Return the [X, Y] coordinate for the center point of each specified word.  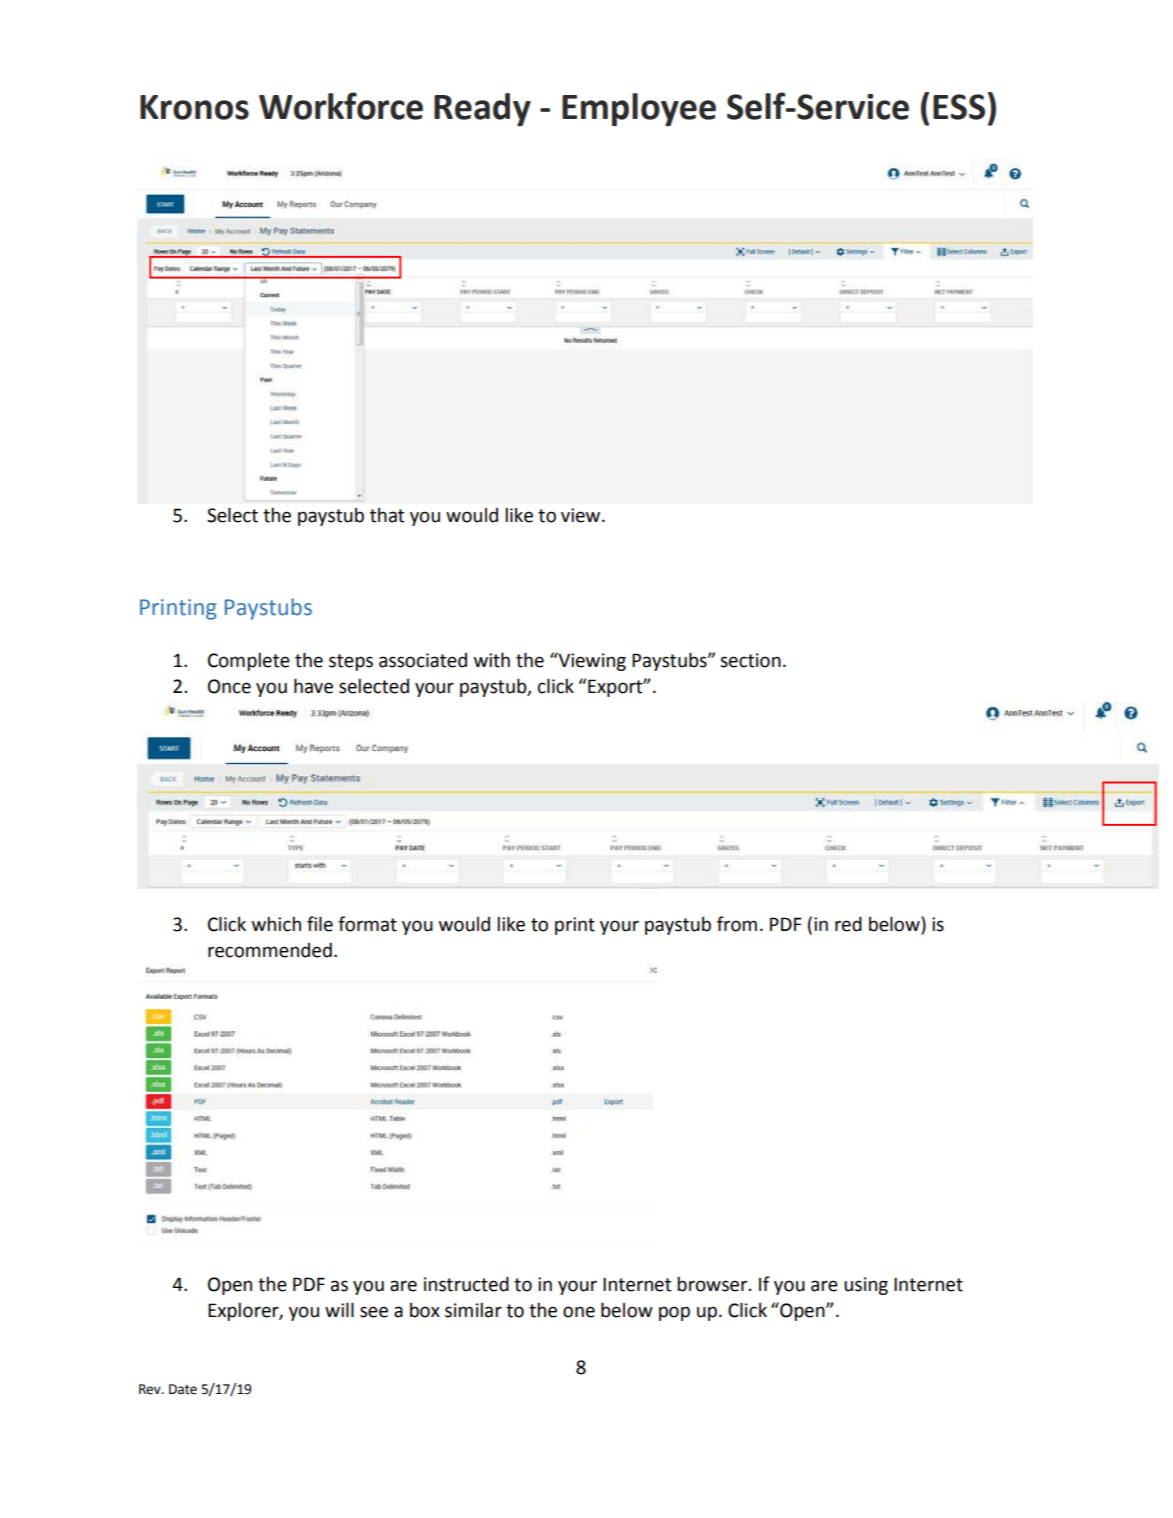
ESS [959, 107]
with [492, 660]
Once [229, 686]
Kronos [194, 107]
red [848, 924]
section [750, 660]
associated [423, 660]
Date [183, 1389]
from [737, 924]
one [579, 1312]
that [387, 515]
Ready [482, 110]
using [866, 1286]
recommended [270, 950]
